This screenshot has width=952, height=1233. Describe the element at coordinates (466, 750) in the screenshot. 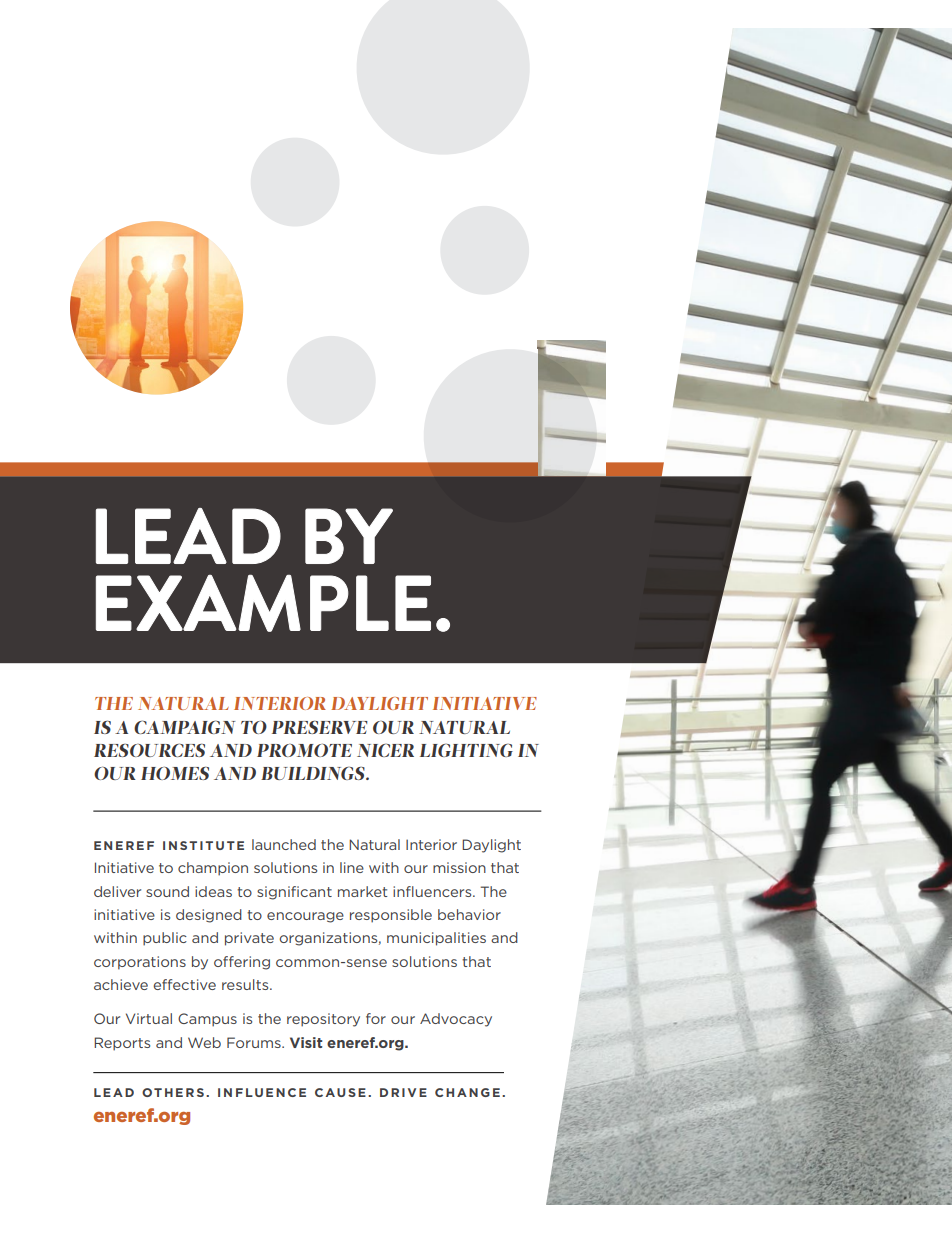

I see `LIGHTING` at that location.
